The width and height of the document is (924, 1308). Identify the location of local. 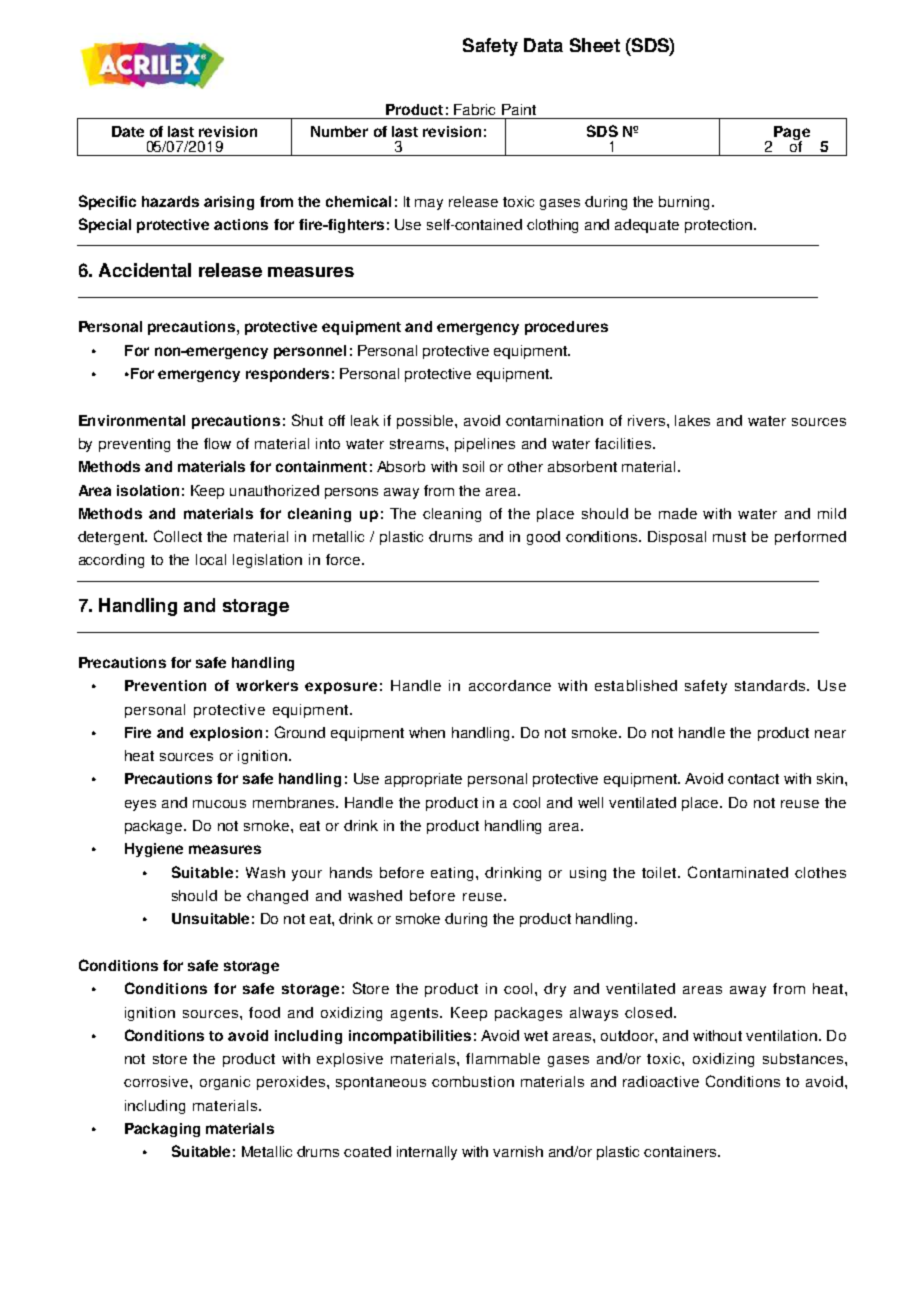
(211, 559).
